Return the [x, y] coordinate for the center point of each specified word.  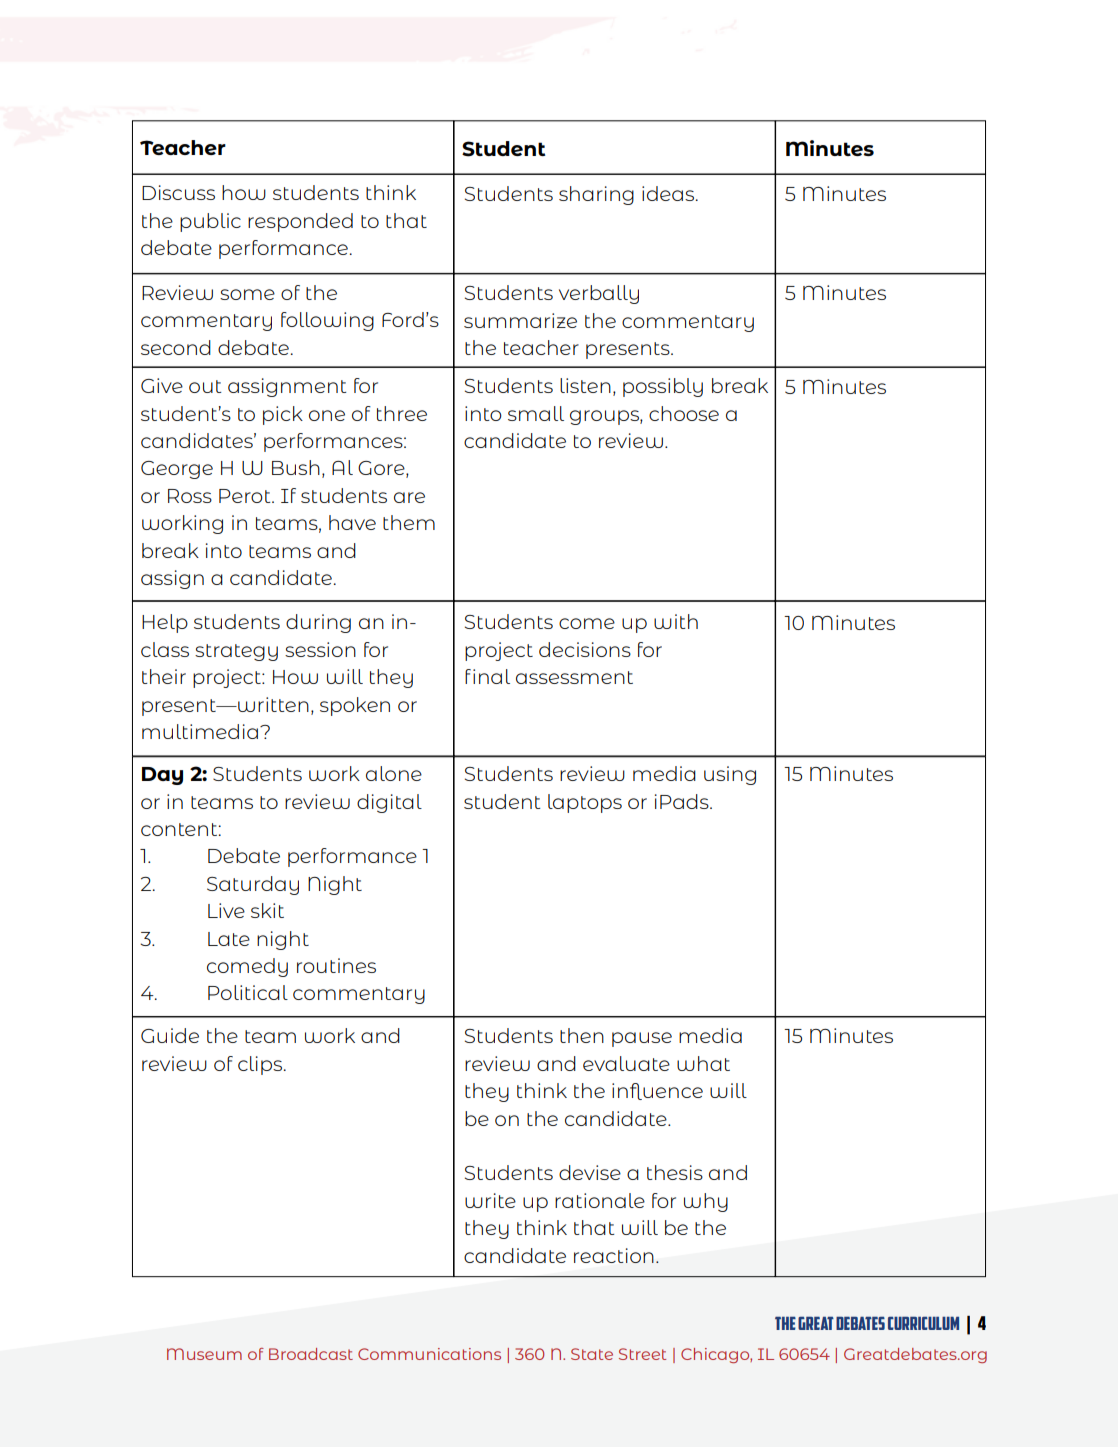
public [210, 222]
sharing [596, 195]
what [703, 1063]
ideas [669, 193]
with [676, 621]
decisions [585, 649]
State [592, 1354]
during [318, 623]
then [582, 1035]
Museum [204, 1354]
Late [229, 939]
